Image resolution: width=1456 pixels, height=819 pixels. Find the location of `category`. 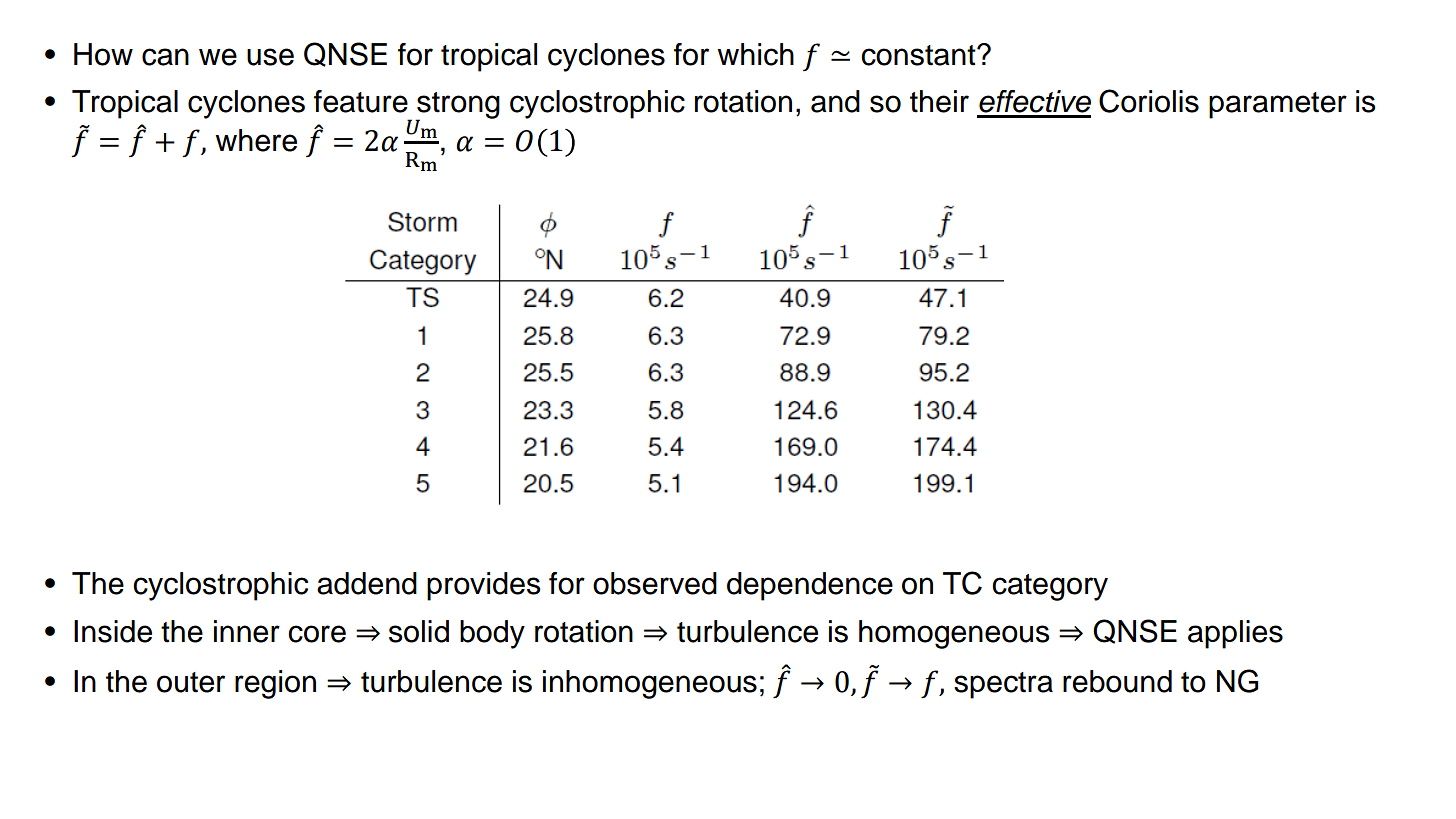

category is located at coordinates (1050, 587).
